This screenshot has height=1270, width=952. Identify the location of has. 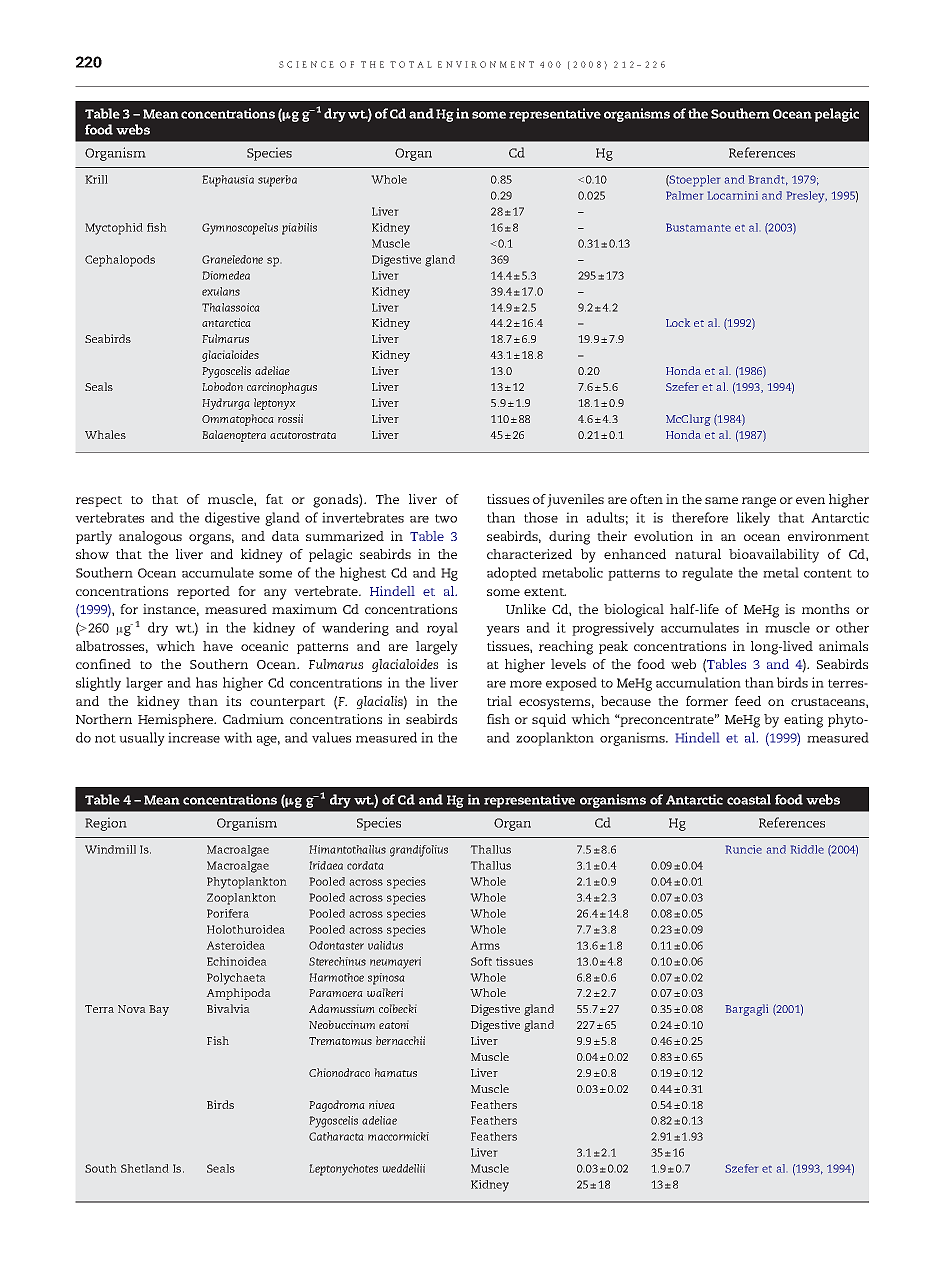
(206, 682).
